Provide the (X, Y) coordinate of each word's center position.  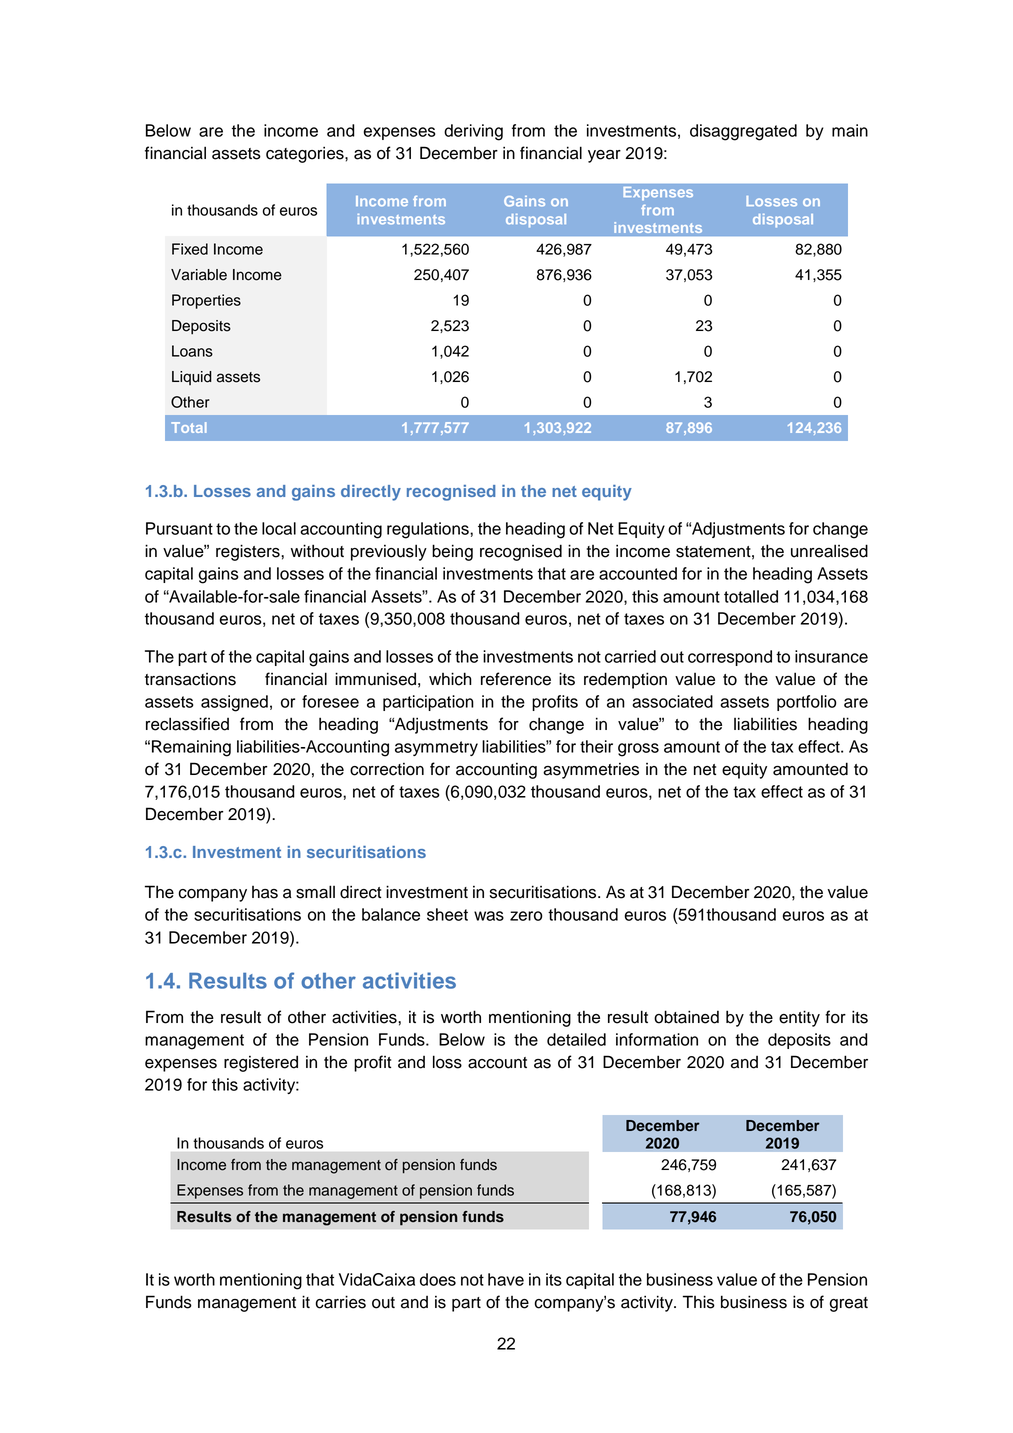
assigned (234, 703)
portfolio (807, 703)
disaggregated (743, 132)
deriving (473, 132)
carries (340, 1302)
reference (516, 679)
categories (306, 155)
